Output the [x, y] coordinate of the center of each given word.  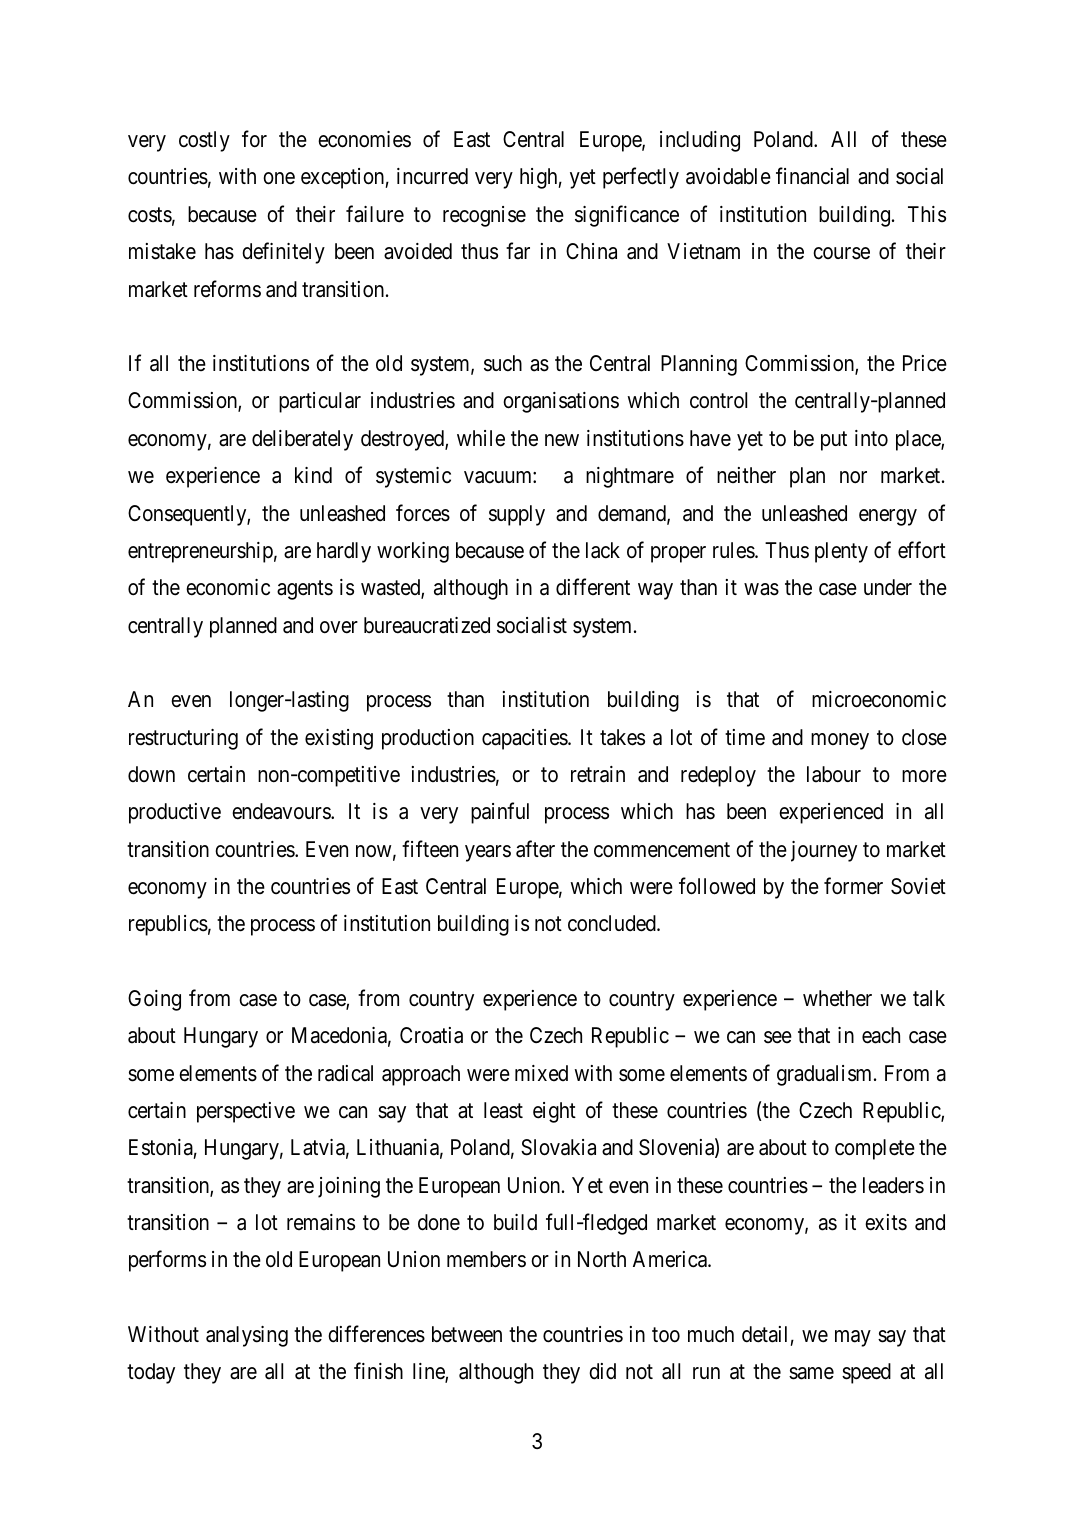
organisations [561, 402]
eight [554, 1112]
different [593, 587]
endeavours [282, 811]
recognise [484, 216]
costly [204, 141]
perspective [246, 1112]
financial [812, 176]
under [888, 587]
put [834, 441]
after [535, 849]
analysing [247, 1336]
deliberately [302, 440]
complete [875, 1149]
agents [305, 590]
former [853, 886]
